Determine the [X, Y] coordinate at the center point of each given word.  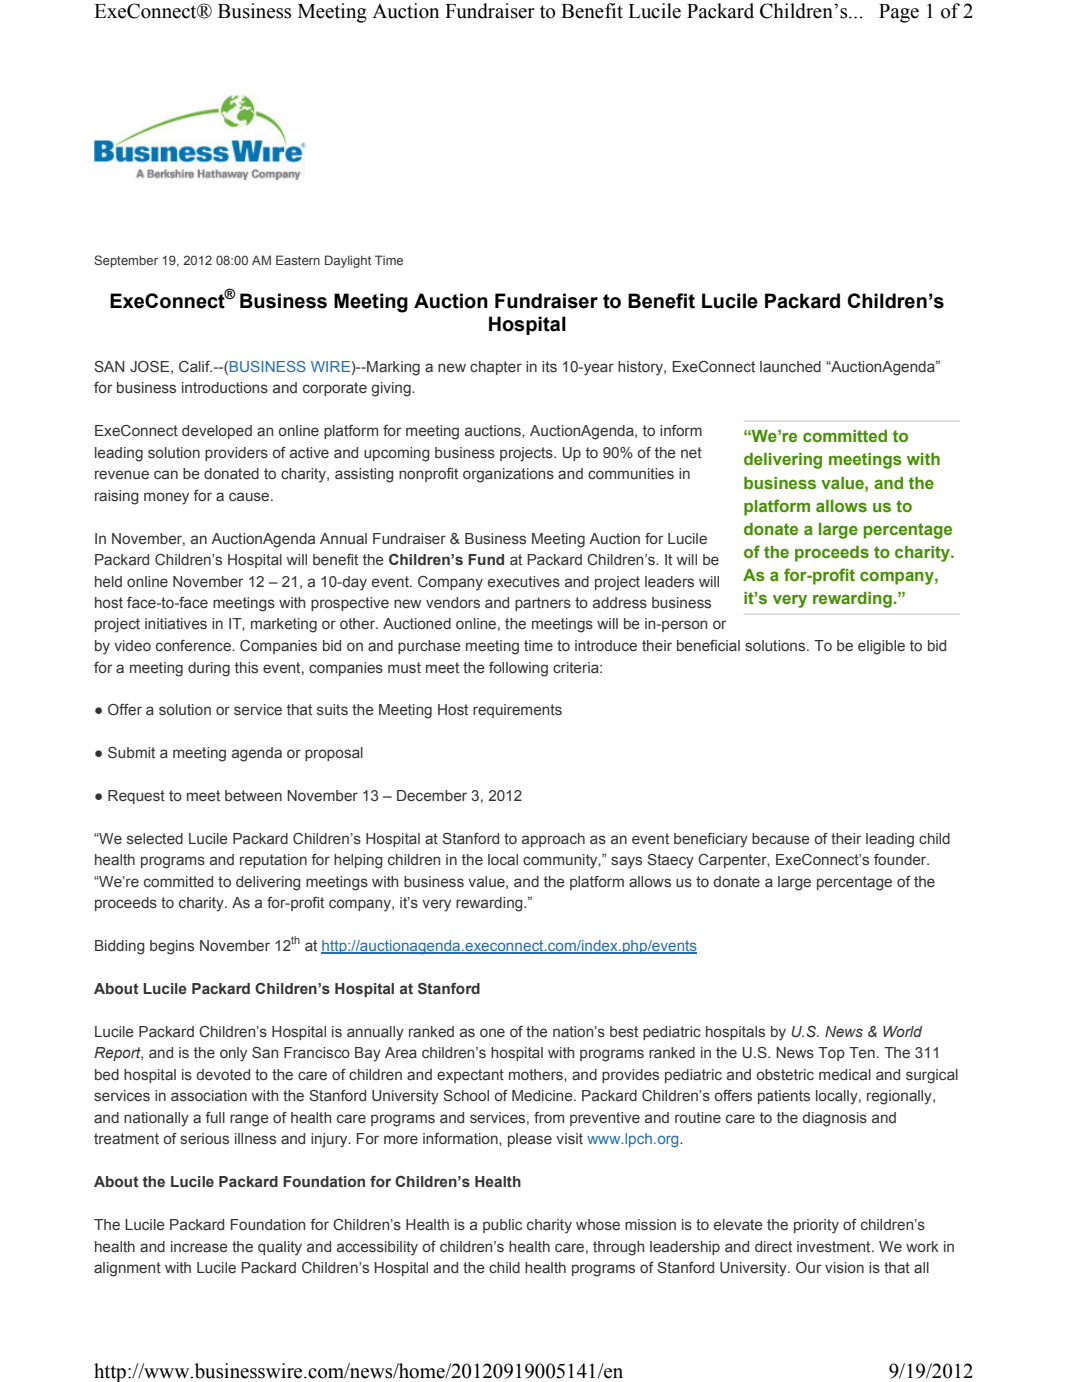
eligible [881, 647]
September [126, 261]
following [518, 669]
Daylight [348, 261]
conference [194, 646]
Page [899, 13]
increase [199, 1246]
